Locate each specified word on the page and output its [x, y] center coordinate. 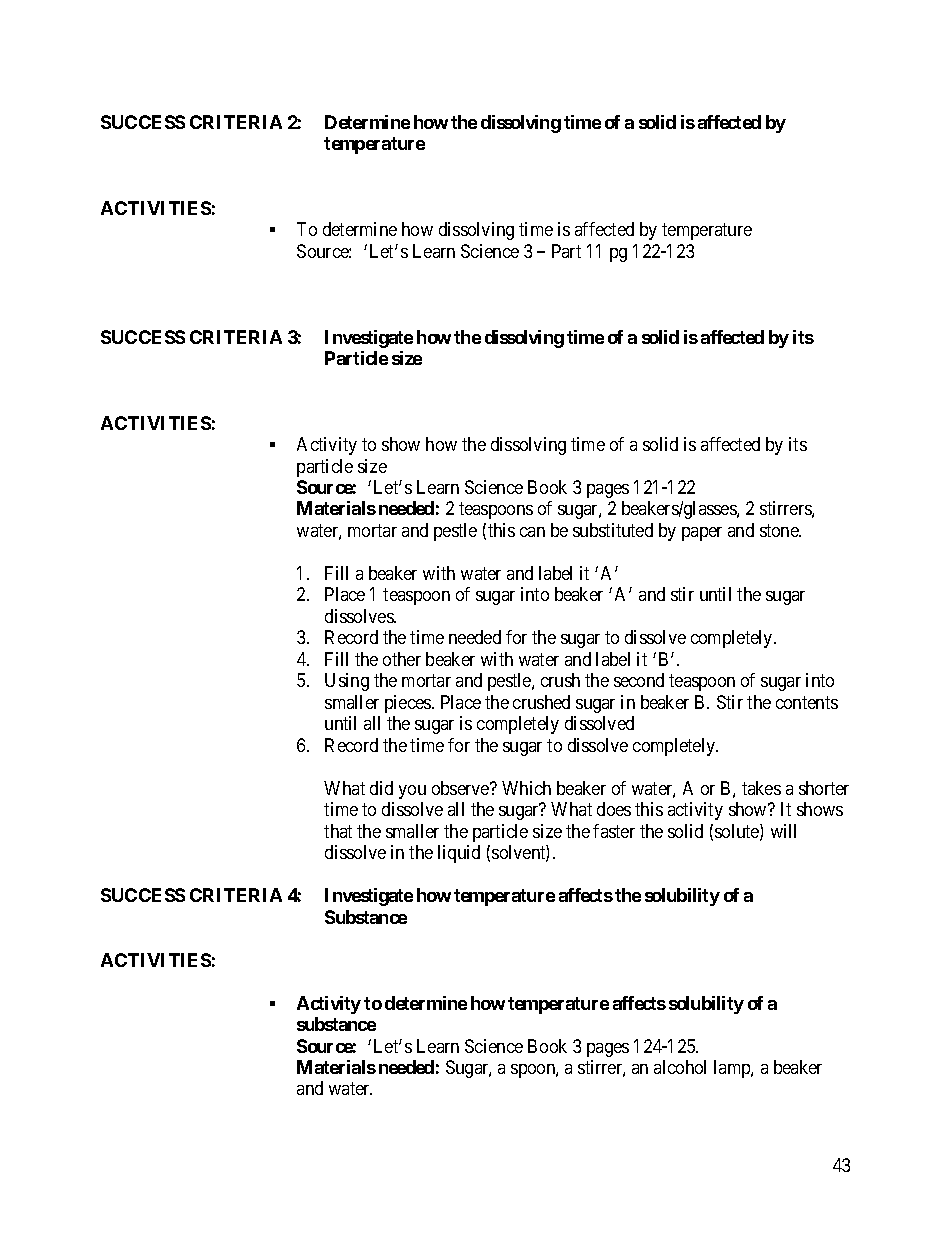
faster [614, 831]
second [639, 680]
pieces [409, 704]
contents [807, 702]
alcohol [680, 1067]
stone [780, 530]
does [614, 809]
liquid [459, 854]
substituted [613, 530]
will [783, 831]
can [532, 532]
